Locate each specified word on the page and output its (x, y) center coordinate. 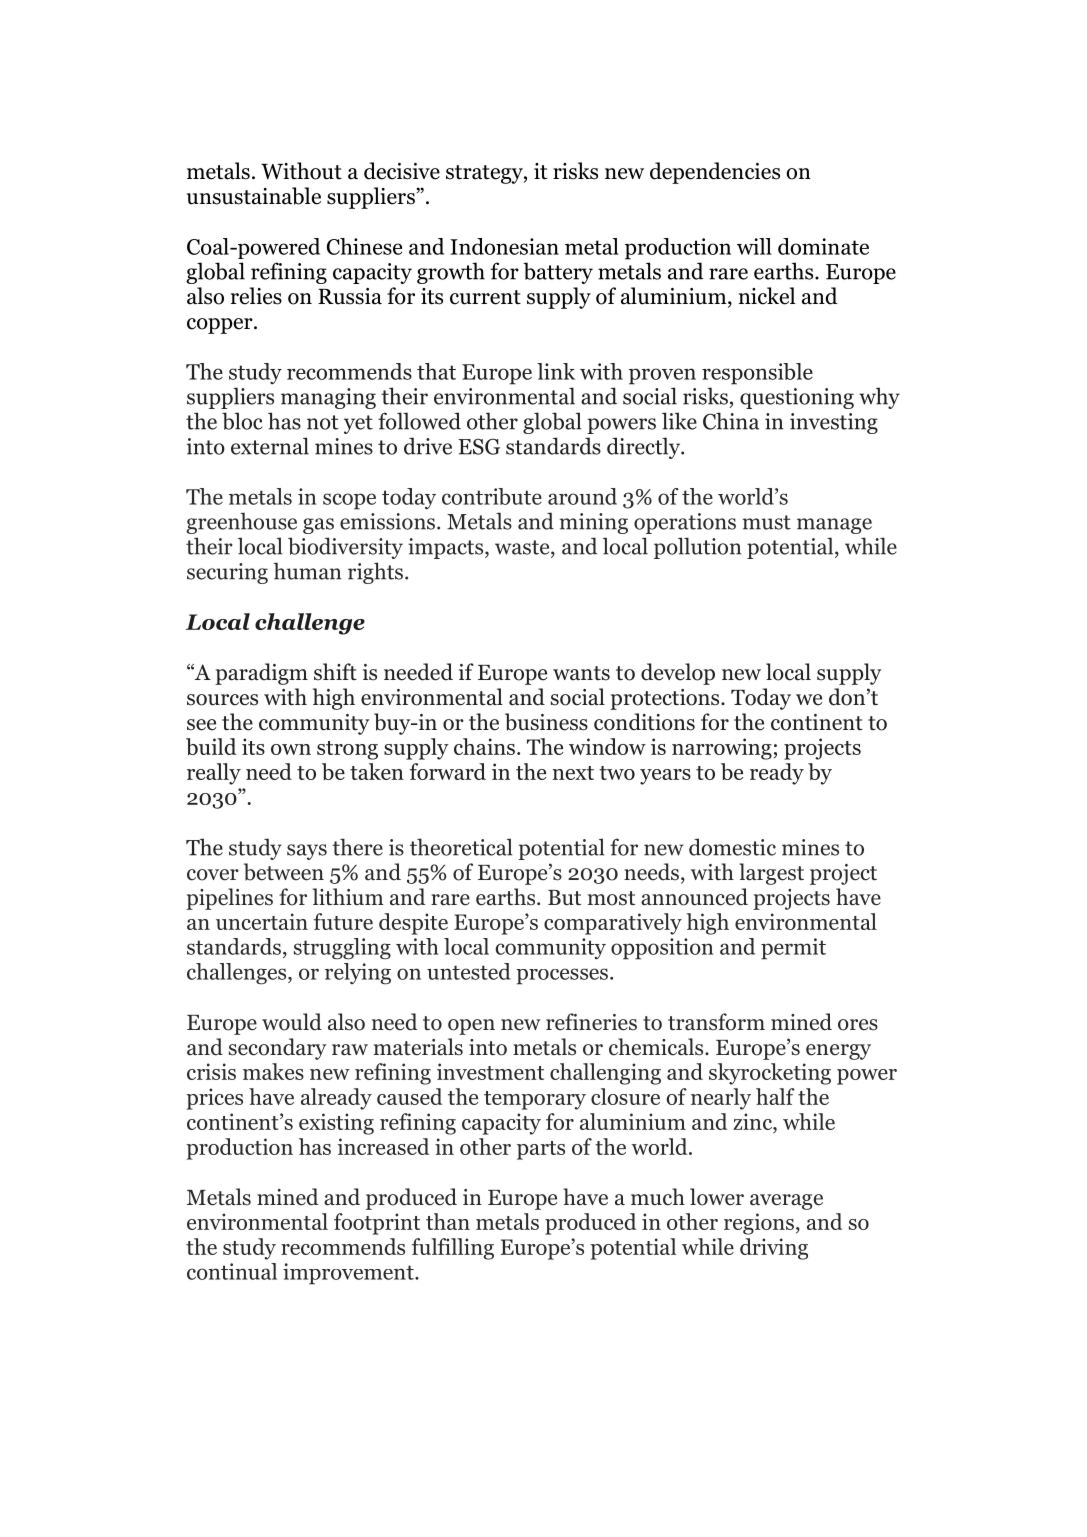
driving (774, 1249)
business (546, 722)
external (270, 446)
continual (232, 1271)
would (292, 1022)
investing (834, 423)
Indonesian (504, 246)
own (291, 749)
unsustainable (254, 196)
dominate (823, 246)
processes (562, 976)
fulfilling (453, 1249)
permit (793, 949)
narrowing (722, 749)
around (582, 496)
